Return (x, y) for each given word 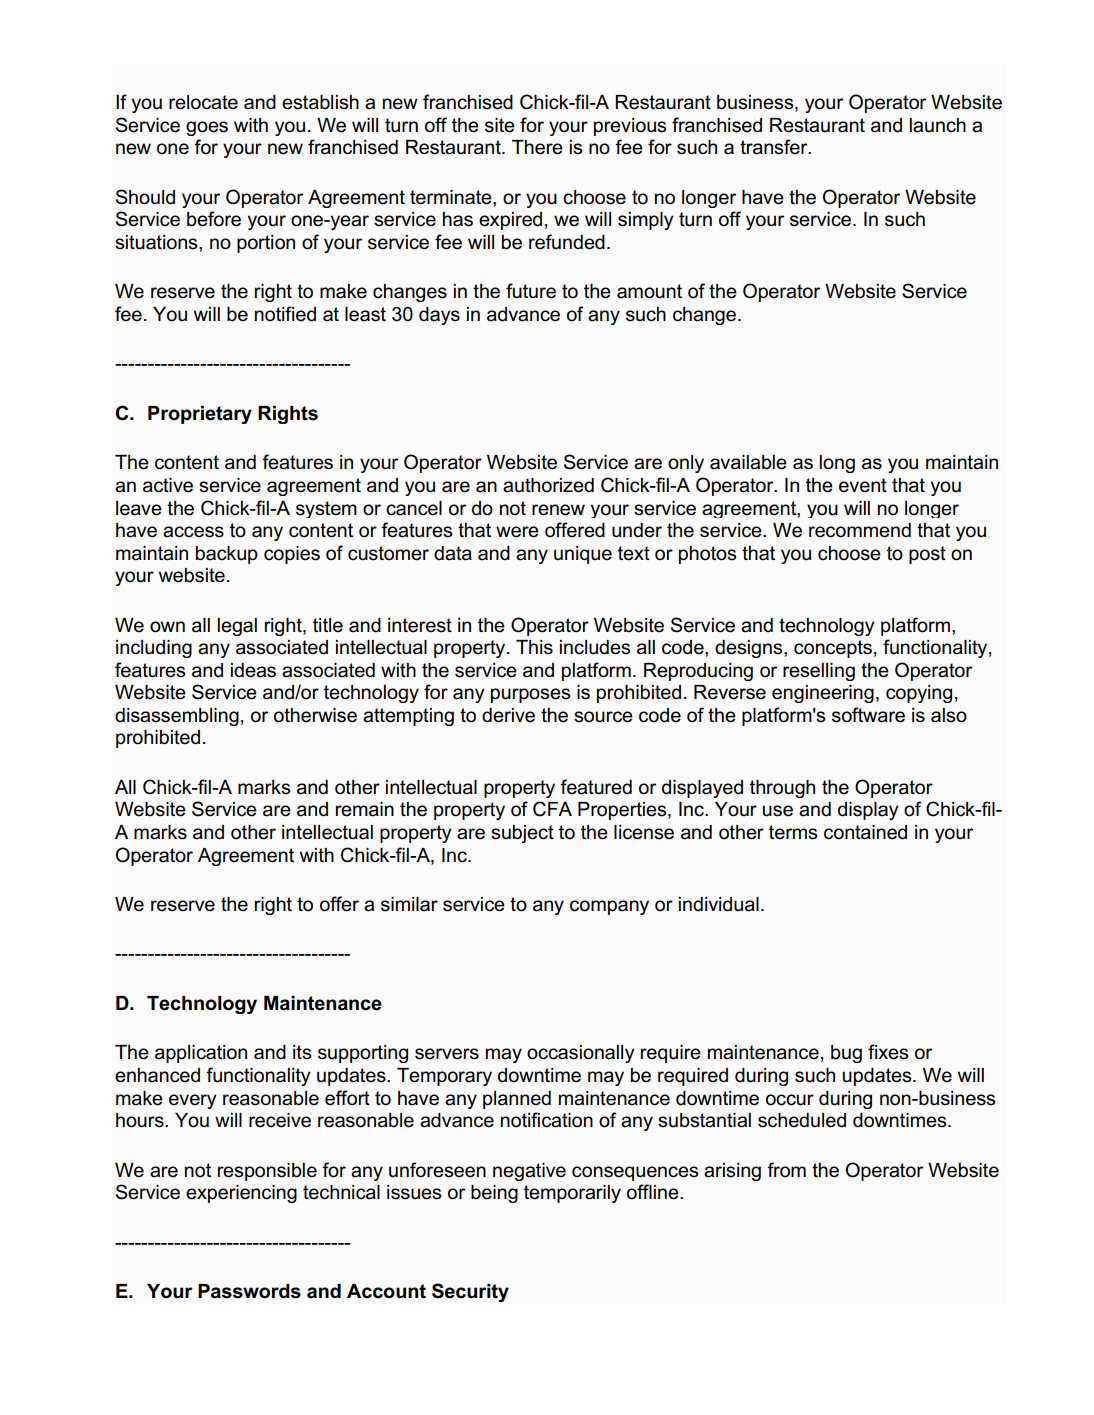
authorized (548, 485)
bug (846, 1054)
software (868, 715)
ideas (253, 670)
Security (470, 1292)
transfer (775, 147)
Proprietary (200, 415)
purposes (530, 695)
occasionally (581, 1054)
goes (207, 128)
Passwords (249, 1291)
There (537, 147)
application (201, 1054)
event (863, 485)
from (786, 1170)
